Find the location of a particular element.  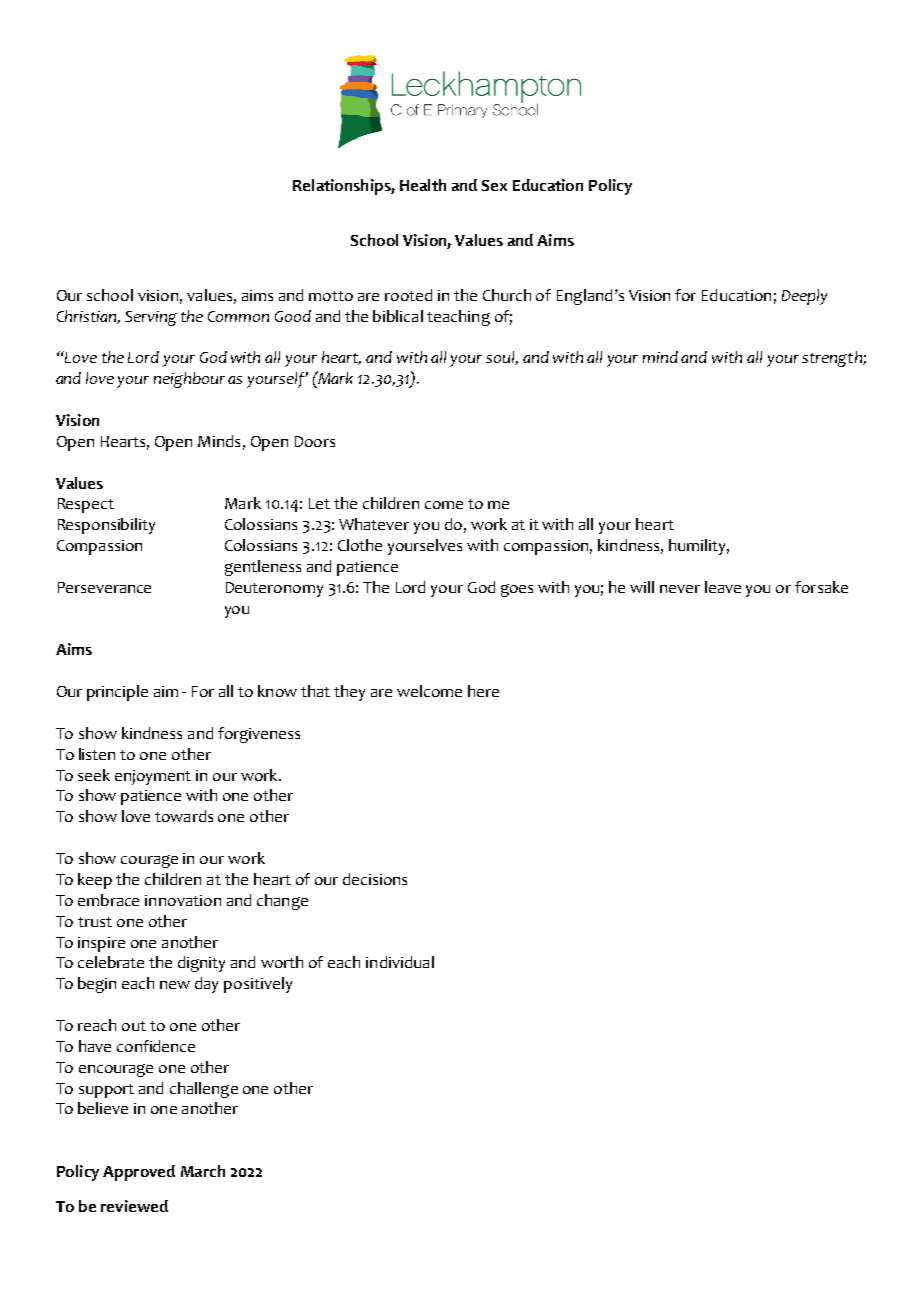

Serving is located at coordinates (151, 318).
